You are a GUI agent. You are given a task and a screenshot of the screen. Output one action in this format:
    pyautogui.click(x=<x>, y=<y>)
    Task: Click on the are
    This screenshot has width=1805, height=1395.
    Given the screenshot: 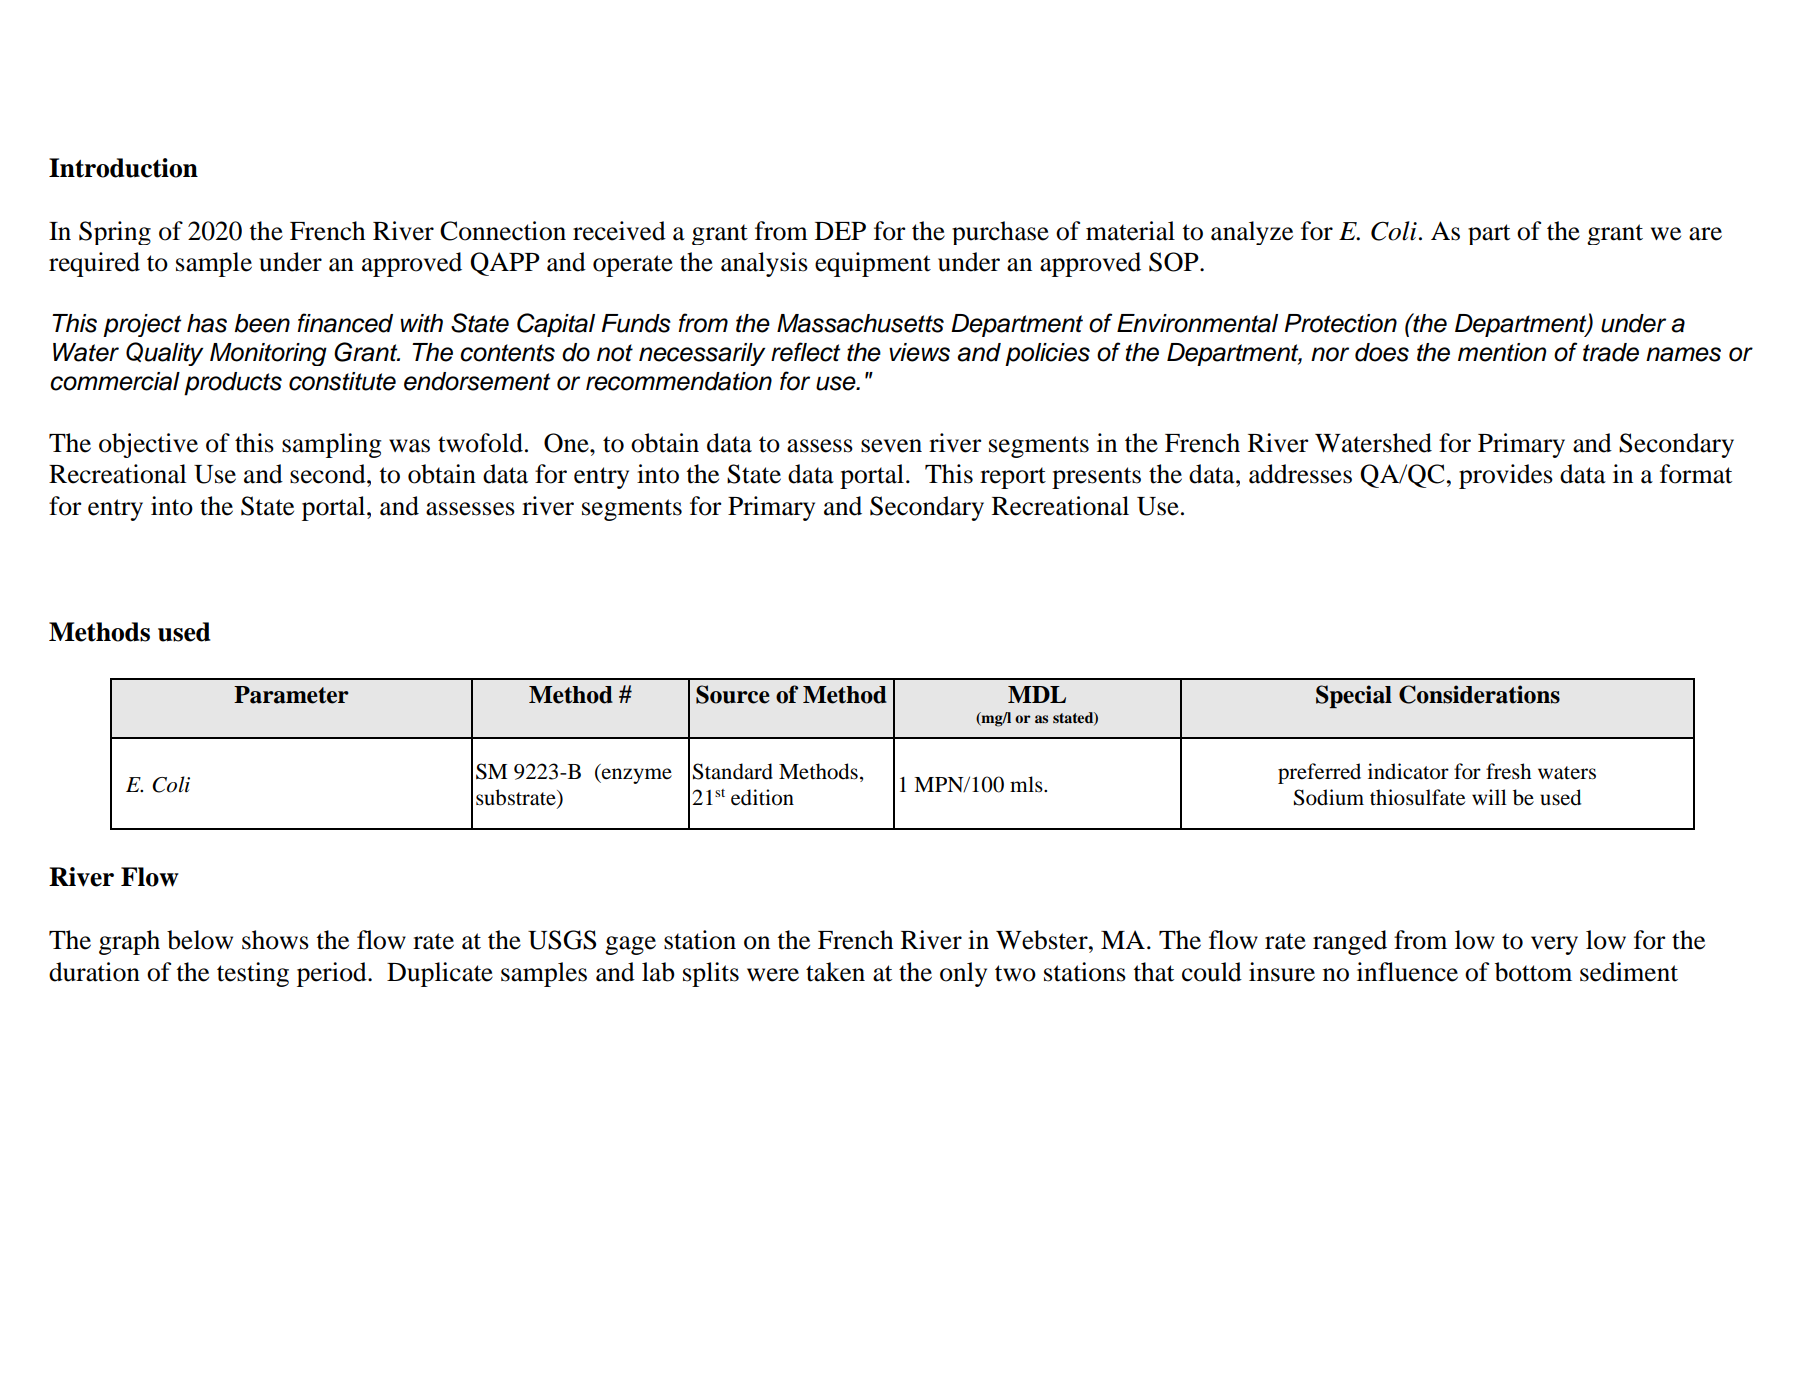 What is the action you would take?
    pyautogui.click(x=1705, y=234)
